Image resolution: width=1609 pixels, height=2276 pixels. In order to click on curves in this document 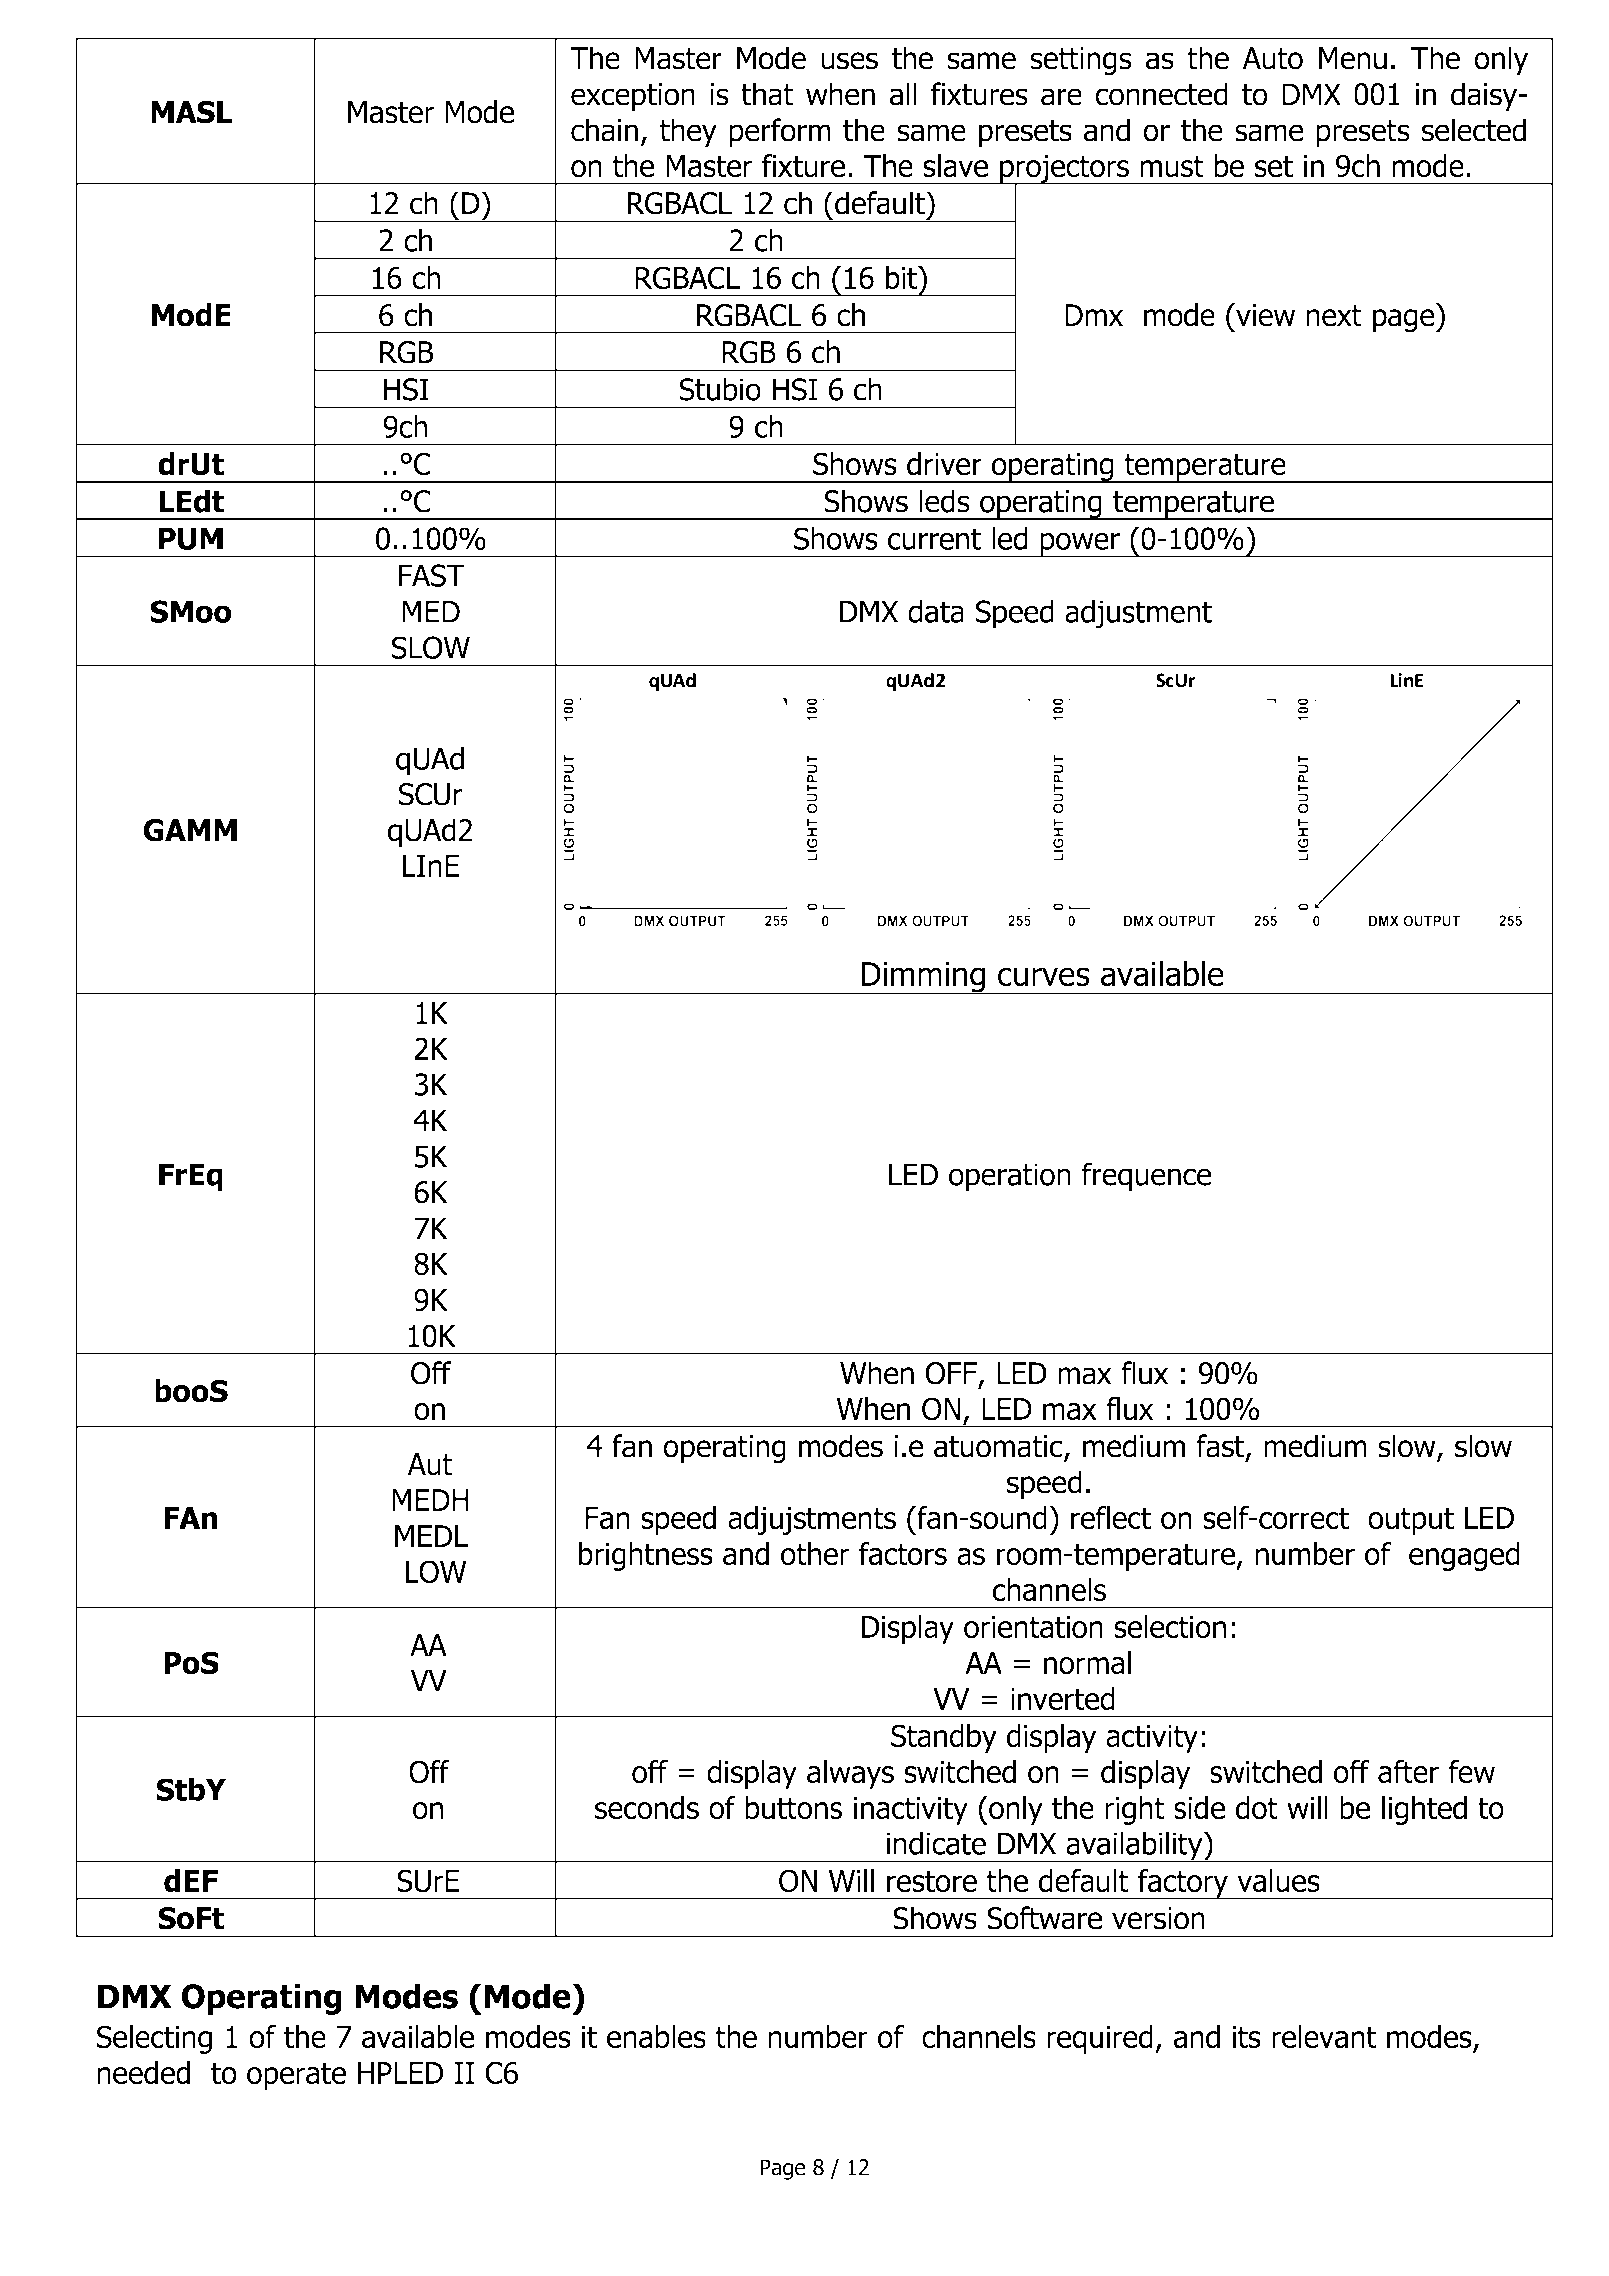, I will do `click(1044, 977)`.
